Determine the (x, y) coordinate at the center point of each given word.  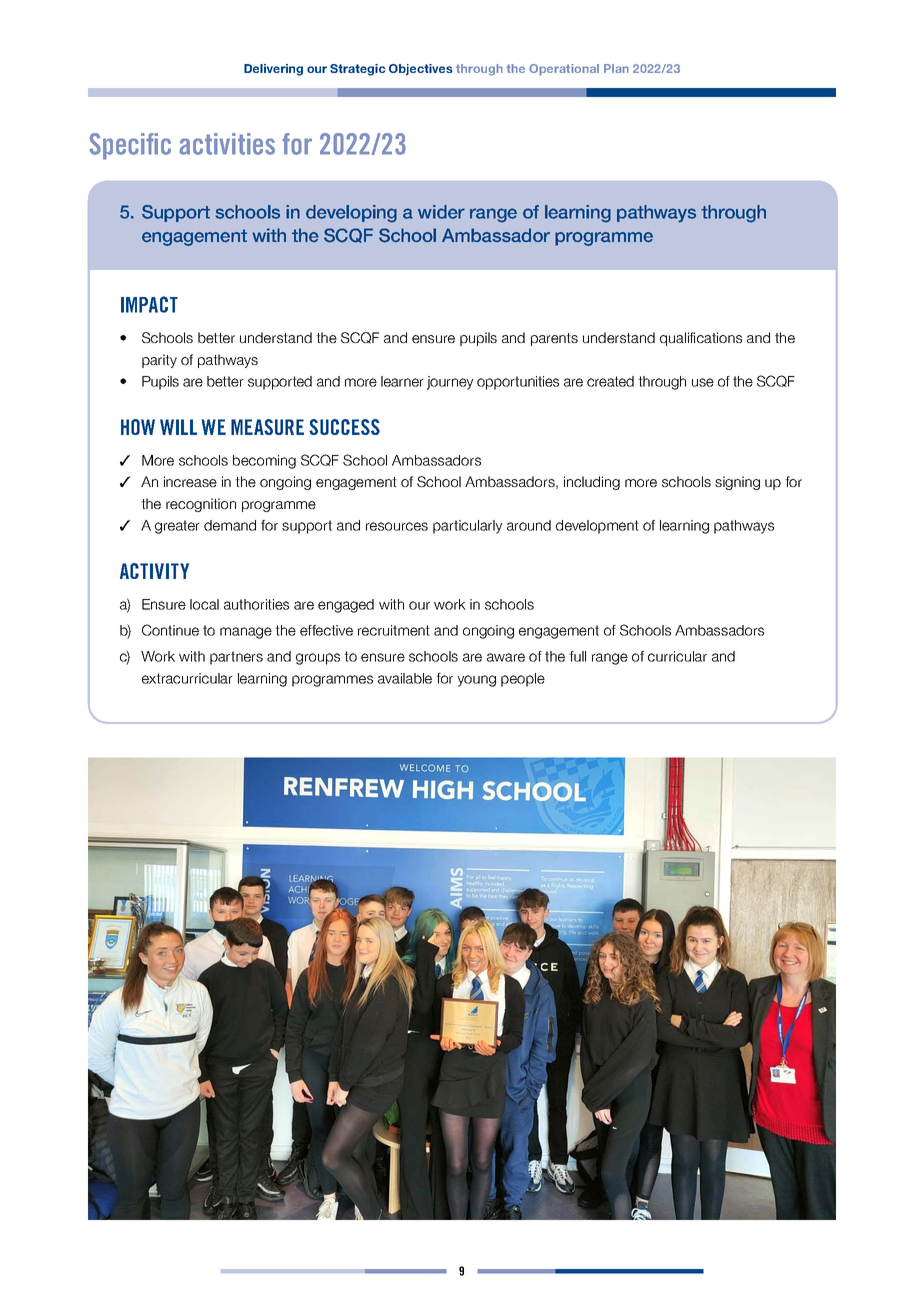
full (577, 656)
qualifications (701, 339)
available (405, 678)
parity (159, 361)
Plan (616, 68)
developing (351, 214)
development (597, 527)
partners (236, 658)
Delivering (273, 70)
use (703, 382)
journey (450, 383)
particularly (467, 527)
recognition (201, 505)
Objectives (421, 70)
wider (441, 212)
